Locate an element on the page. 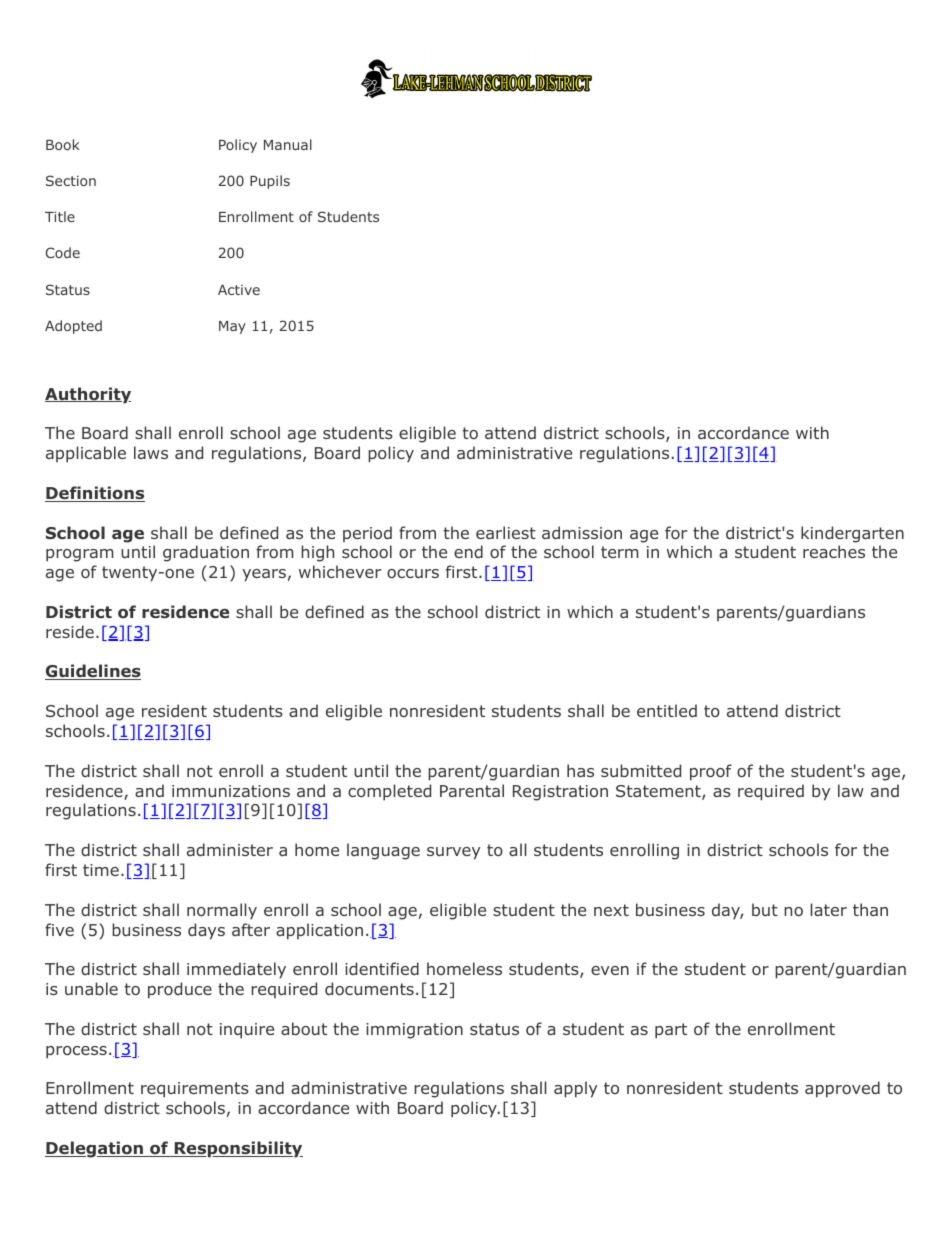 Image resolution: width=952 pixels, height=1233 pixels. Guidelines is located at coordinates (93, 672).
